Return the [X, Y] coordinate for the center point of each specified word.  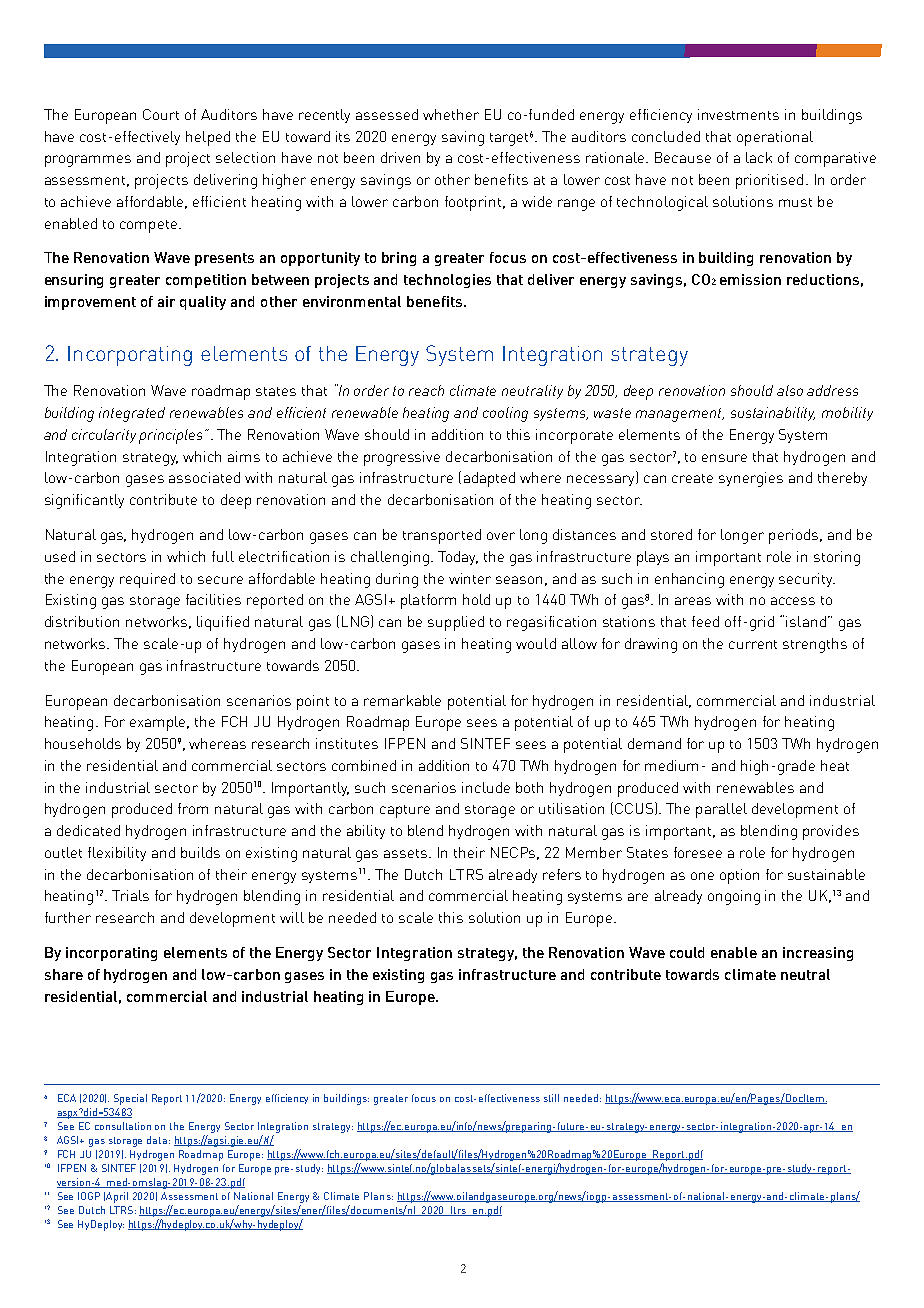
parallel [721, 810]
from [193, 808]
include [486, 787]
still [551, 1098]
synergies [751, 479]
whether [451, 114]
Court [161, 114]
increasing [818, 954]
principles [172, 436]
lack [759, 157]
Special [130, 1099]
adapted [489, 479]
